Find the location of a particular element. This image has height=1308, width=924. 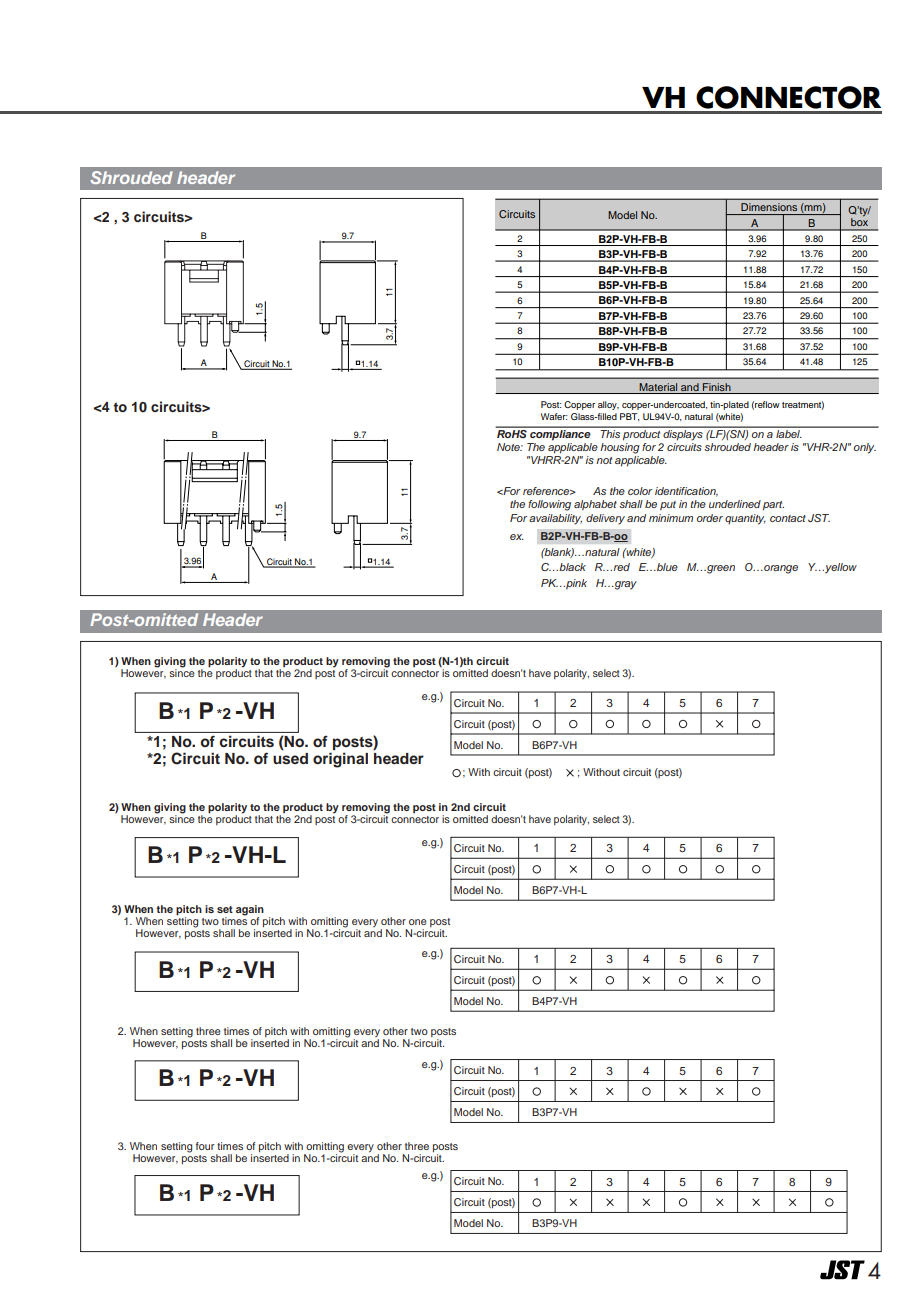

Wafer is located at coordinates (554, 416).
